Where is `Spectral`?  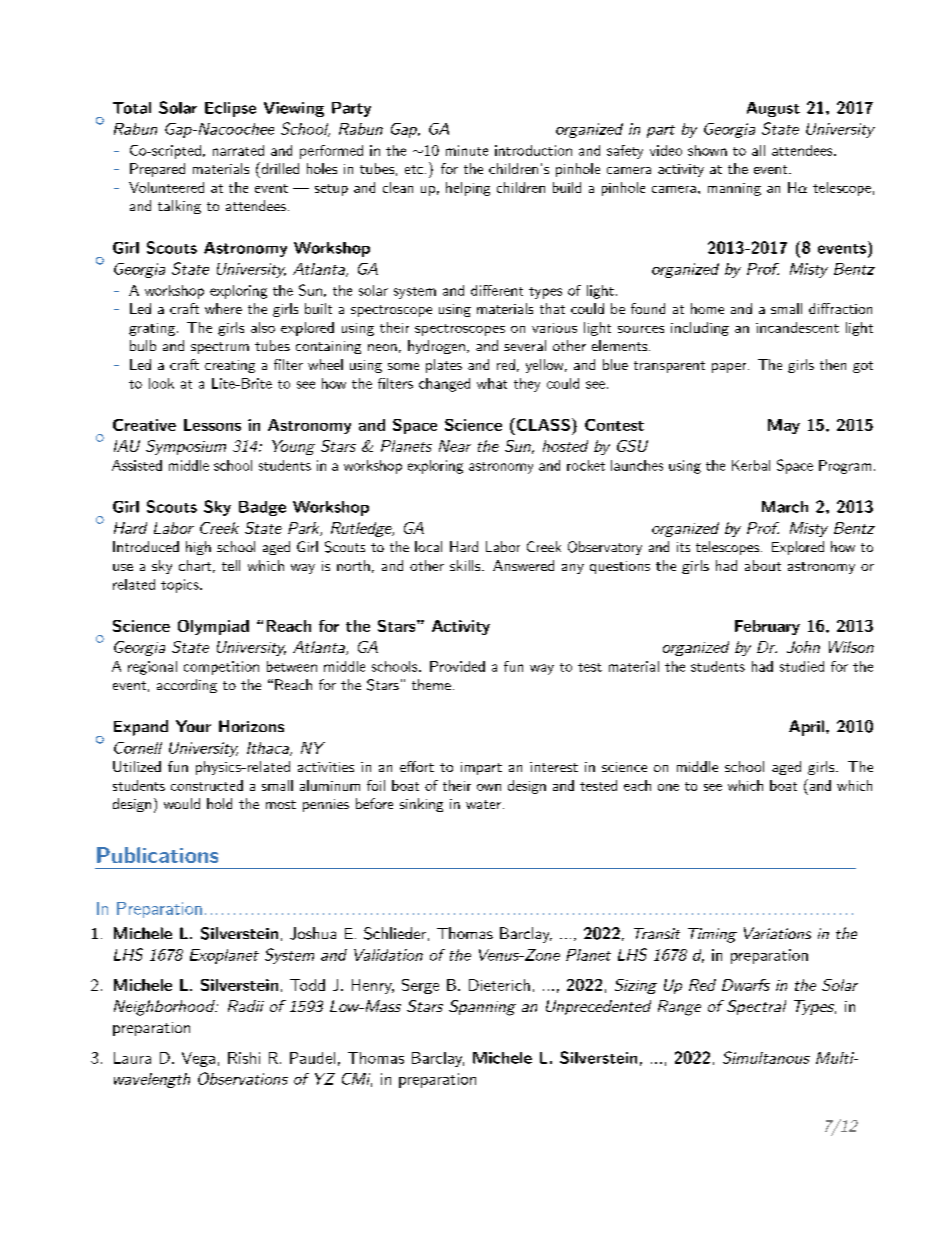
Spectral is located at coordinates (756, 1007).
